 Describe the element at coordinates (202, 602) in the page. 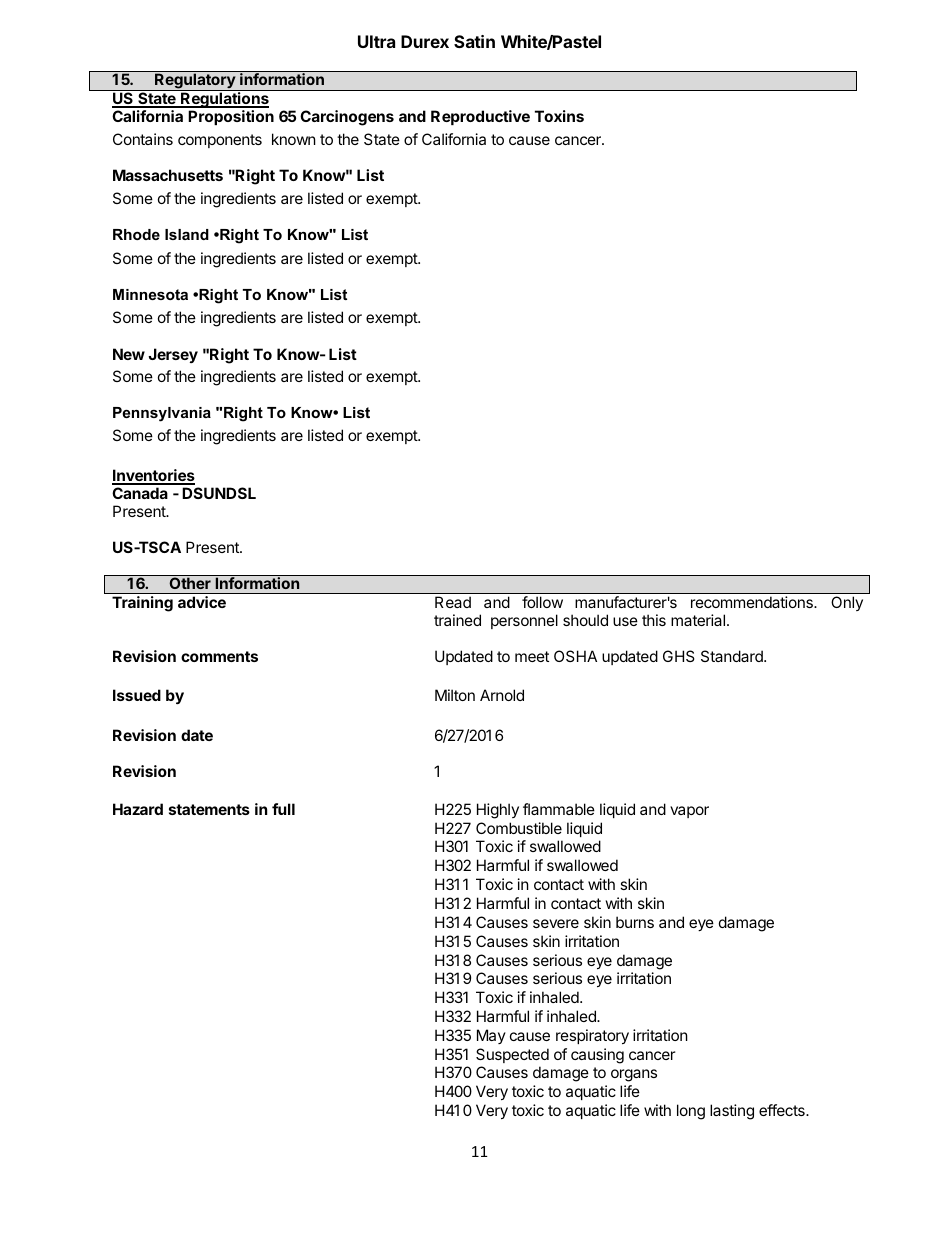

I see `advice` at that location.
